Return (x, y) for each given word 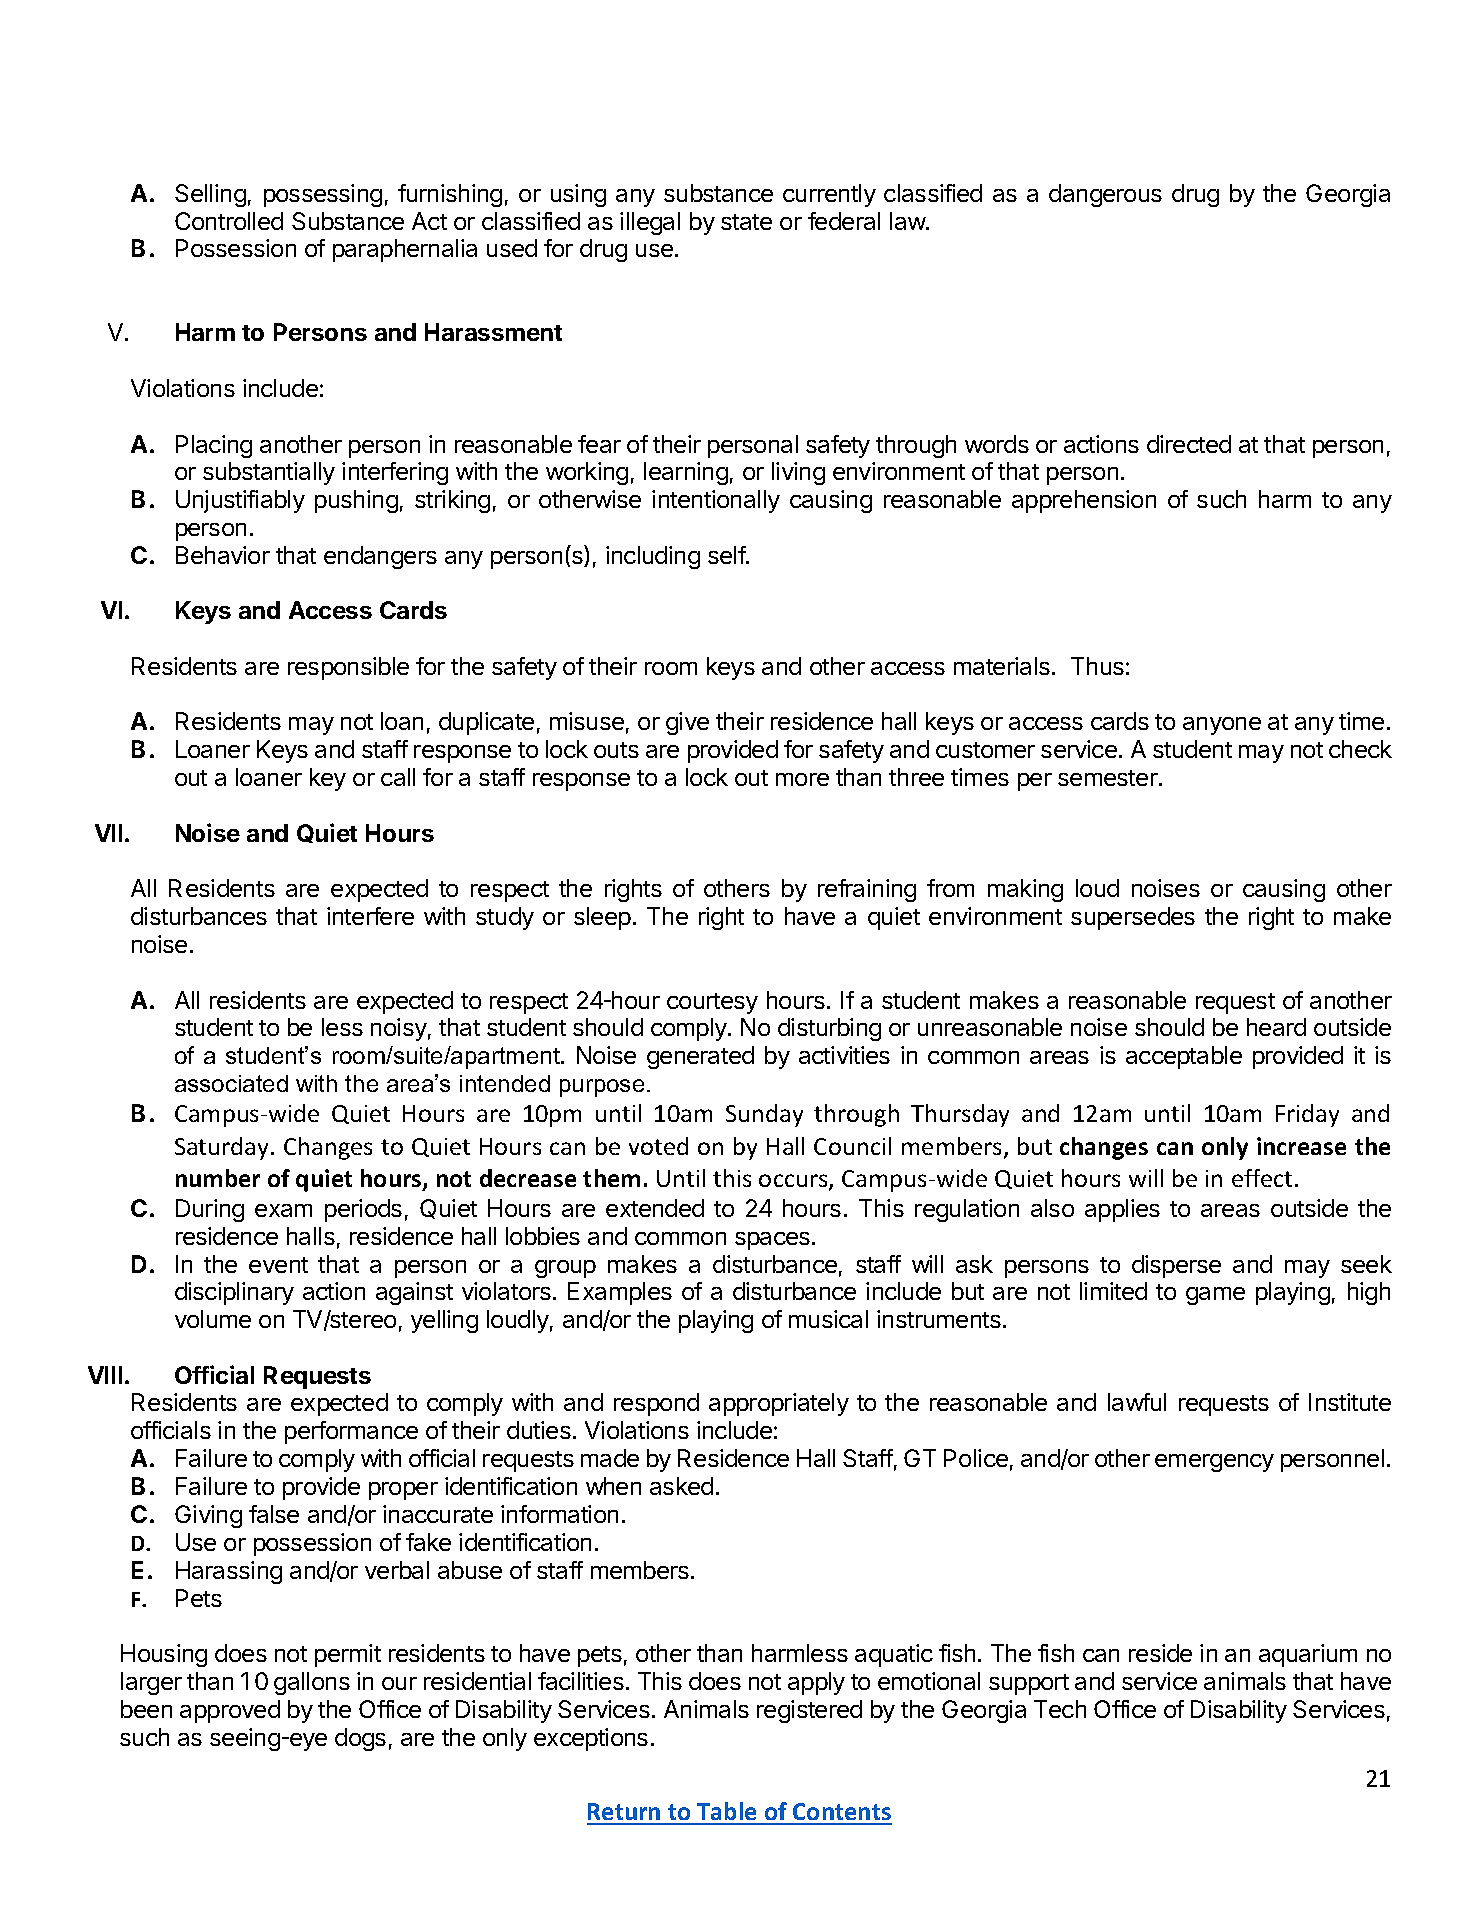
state (746, 222)
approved (230, 1711)
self (727, 555)
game (1215, 1296)
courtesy (712, 1003)
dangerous (1105, 195)
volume (213, 1319)
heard (1276, 1027)
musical (828, 1319)
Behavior (223, 555)
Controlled (229, 221)
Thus (1097, 666)
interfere (370, 916)
